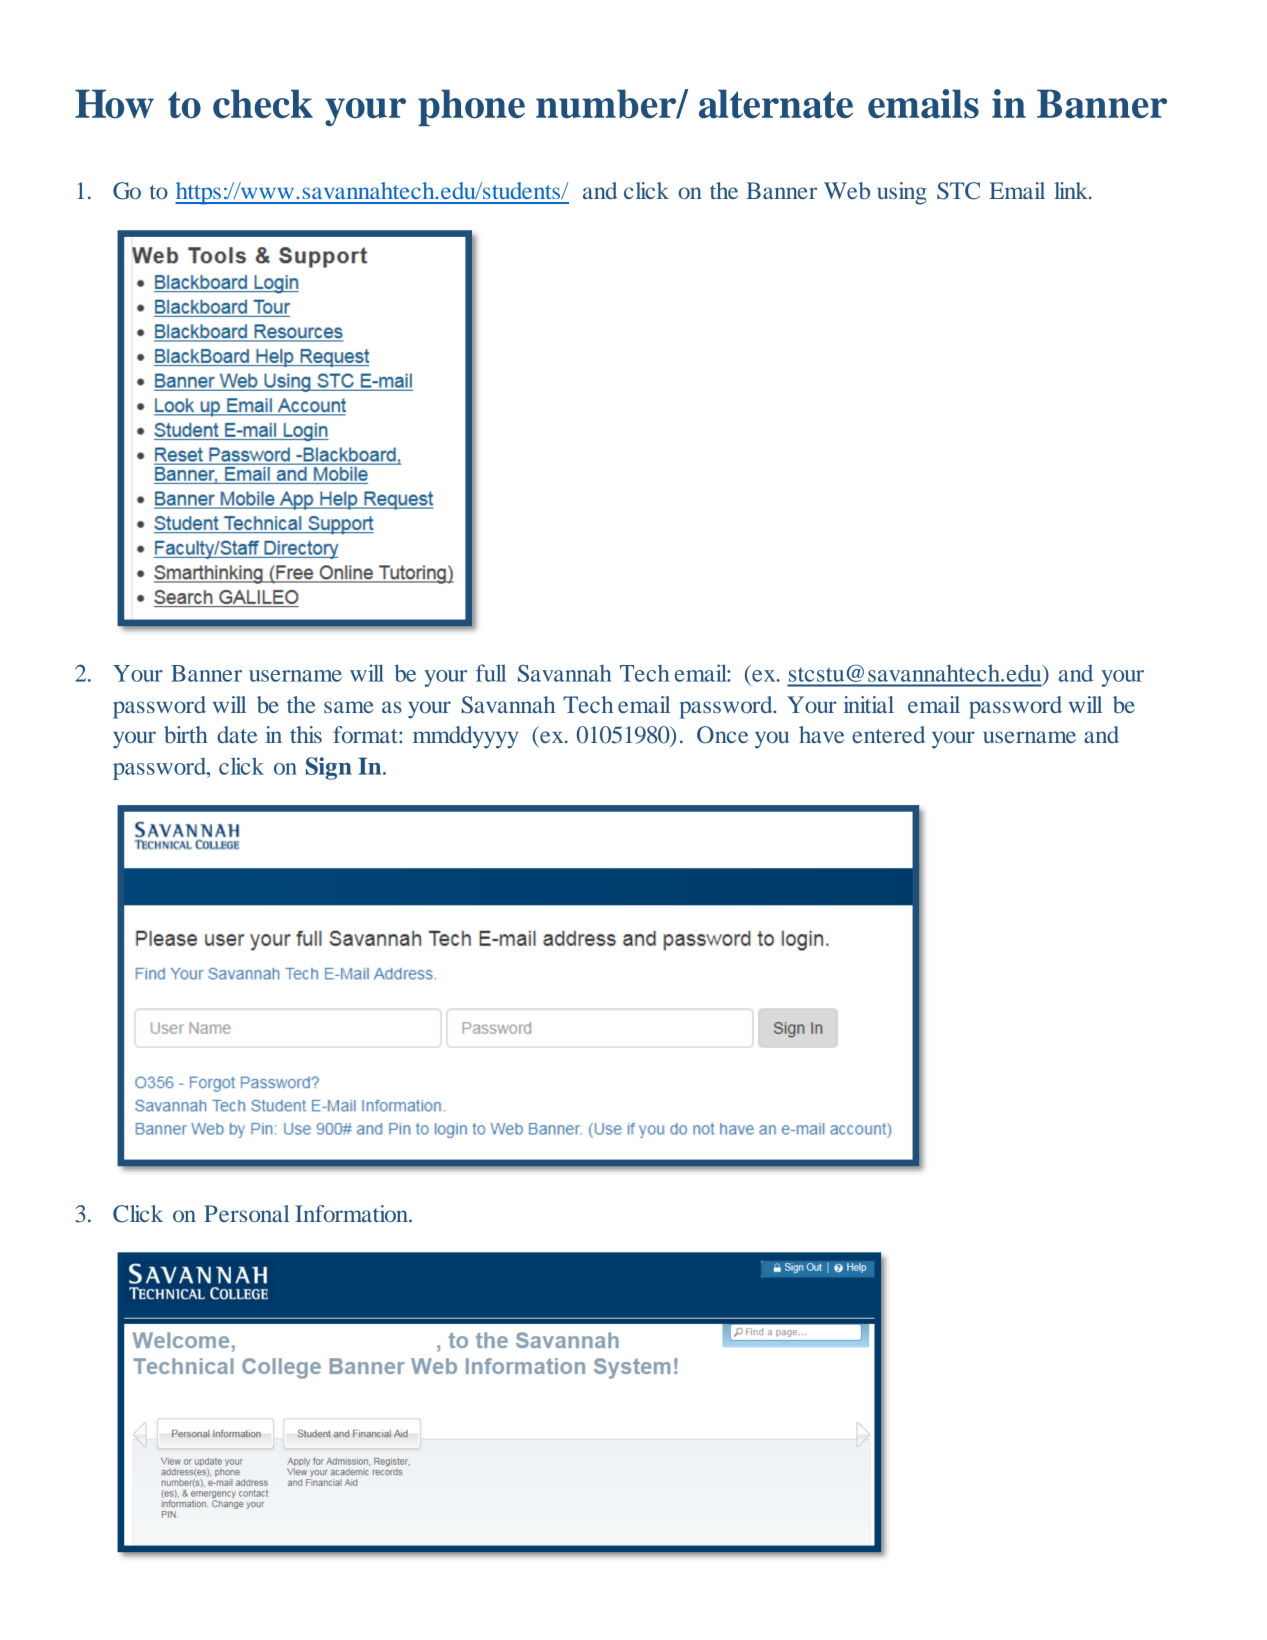 The image size is (1267, 1640). I want to click on initial, so click(869, 704).
